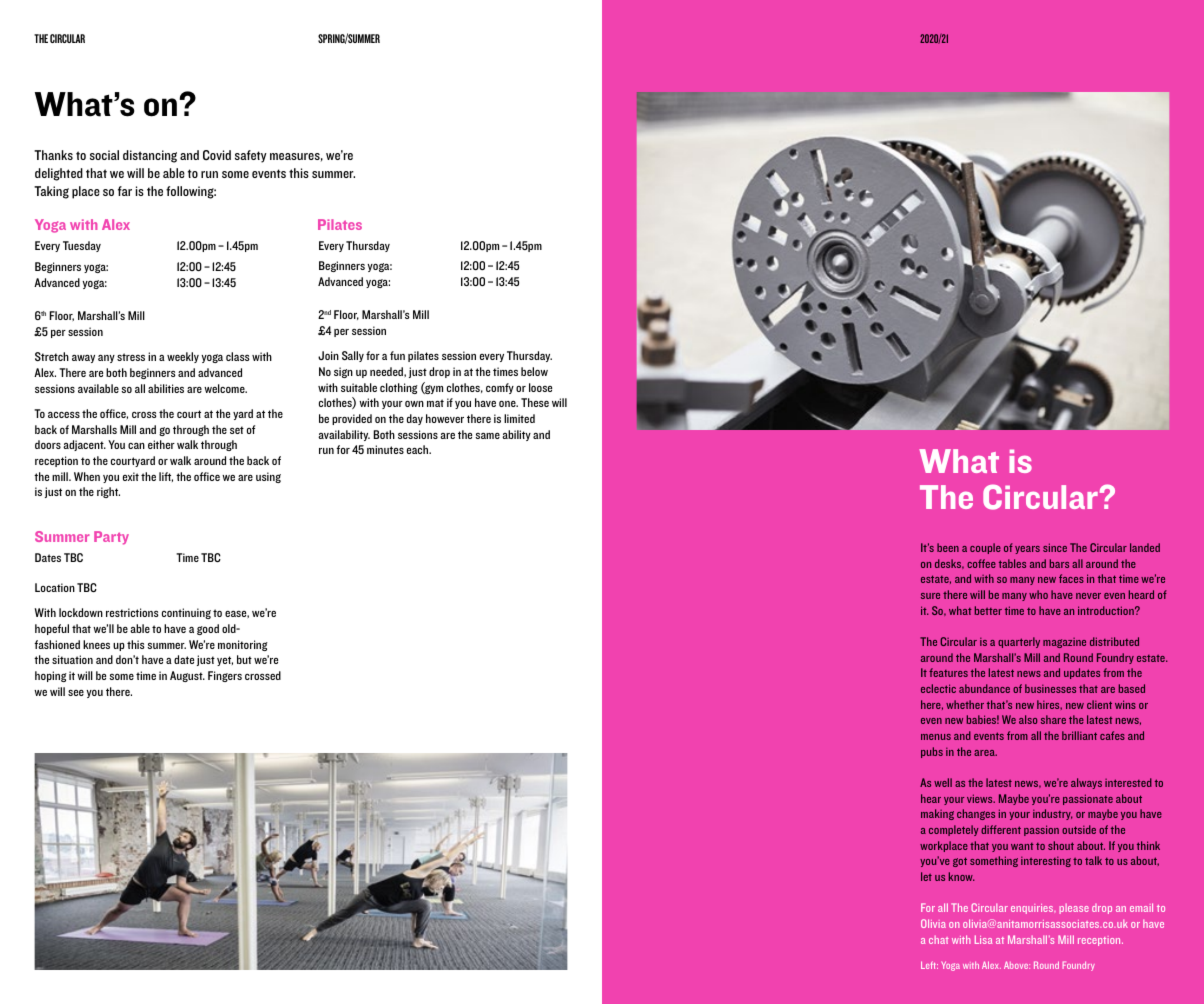  What do you see at coordinates (540, 387) in the screenshot?
I see `loose` at bounding box center [540, 387].
